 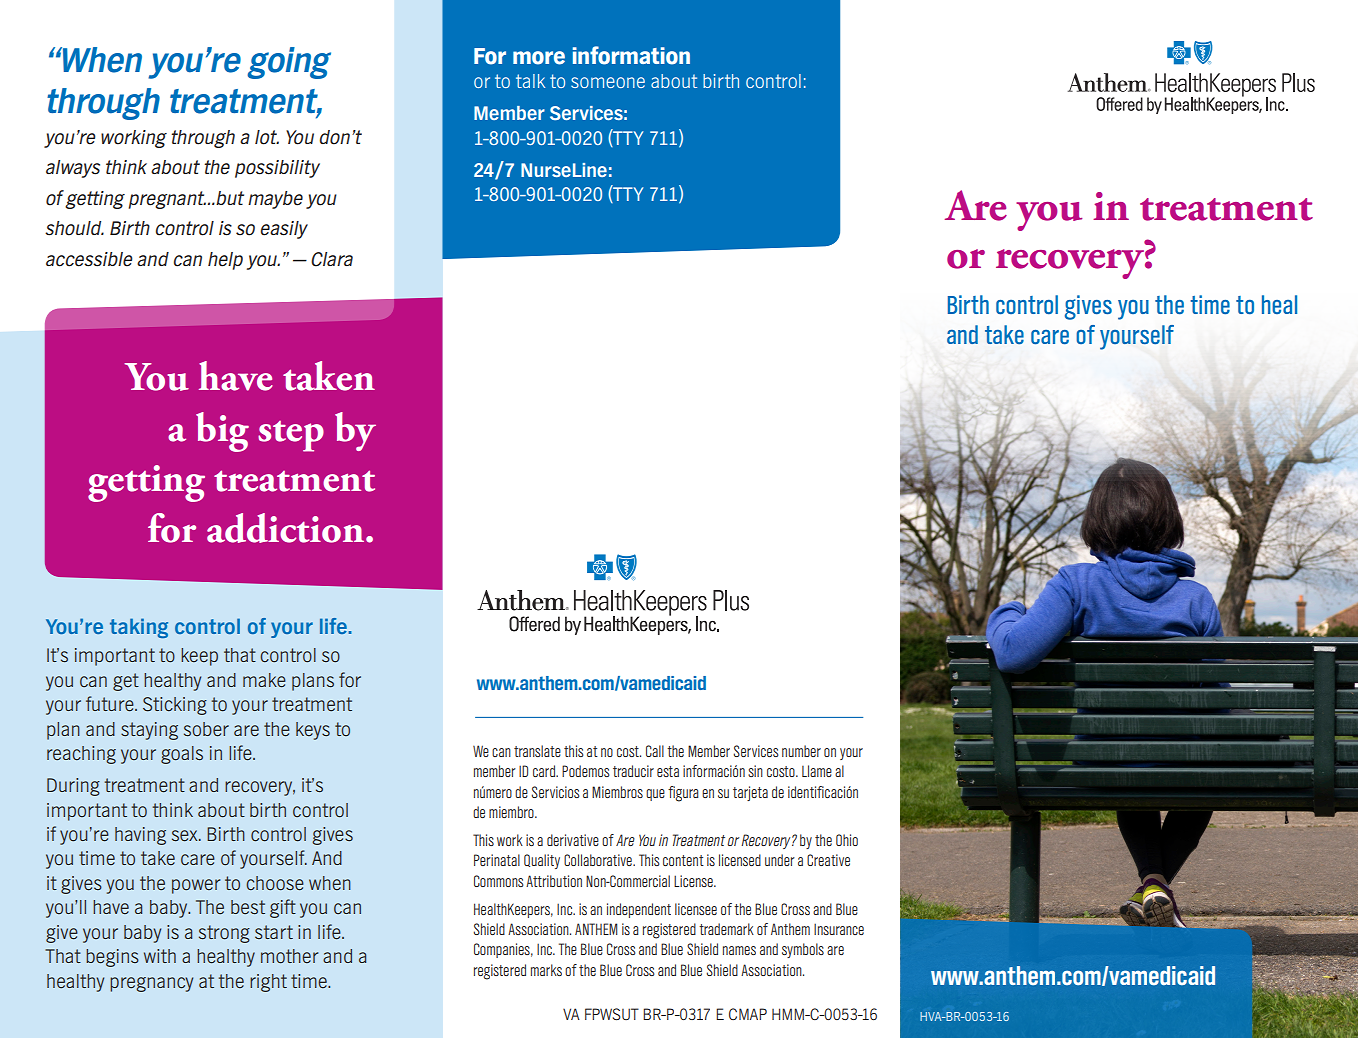 I want to click on addiction, so click(x=287, y=528).
